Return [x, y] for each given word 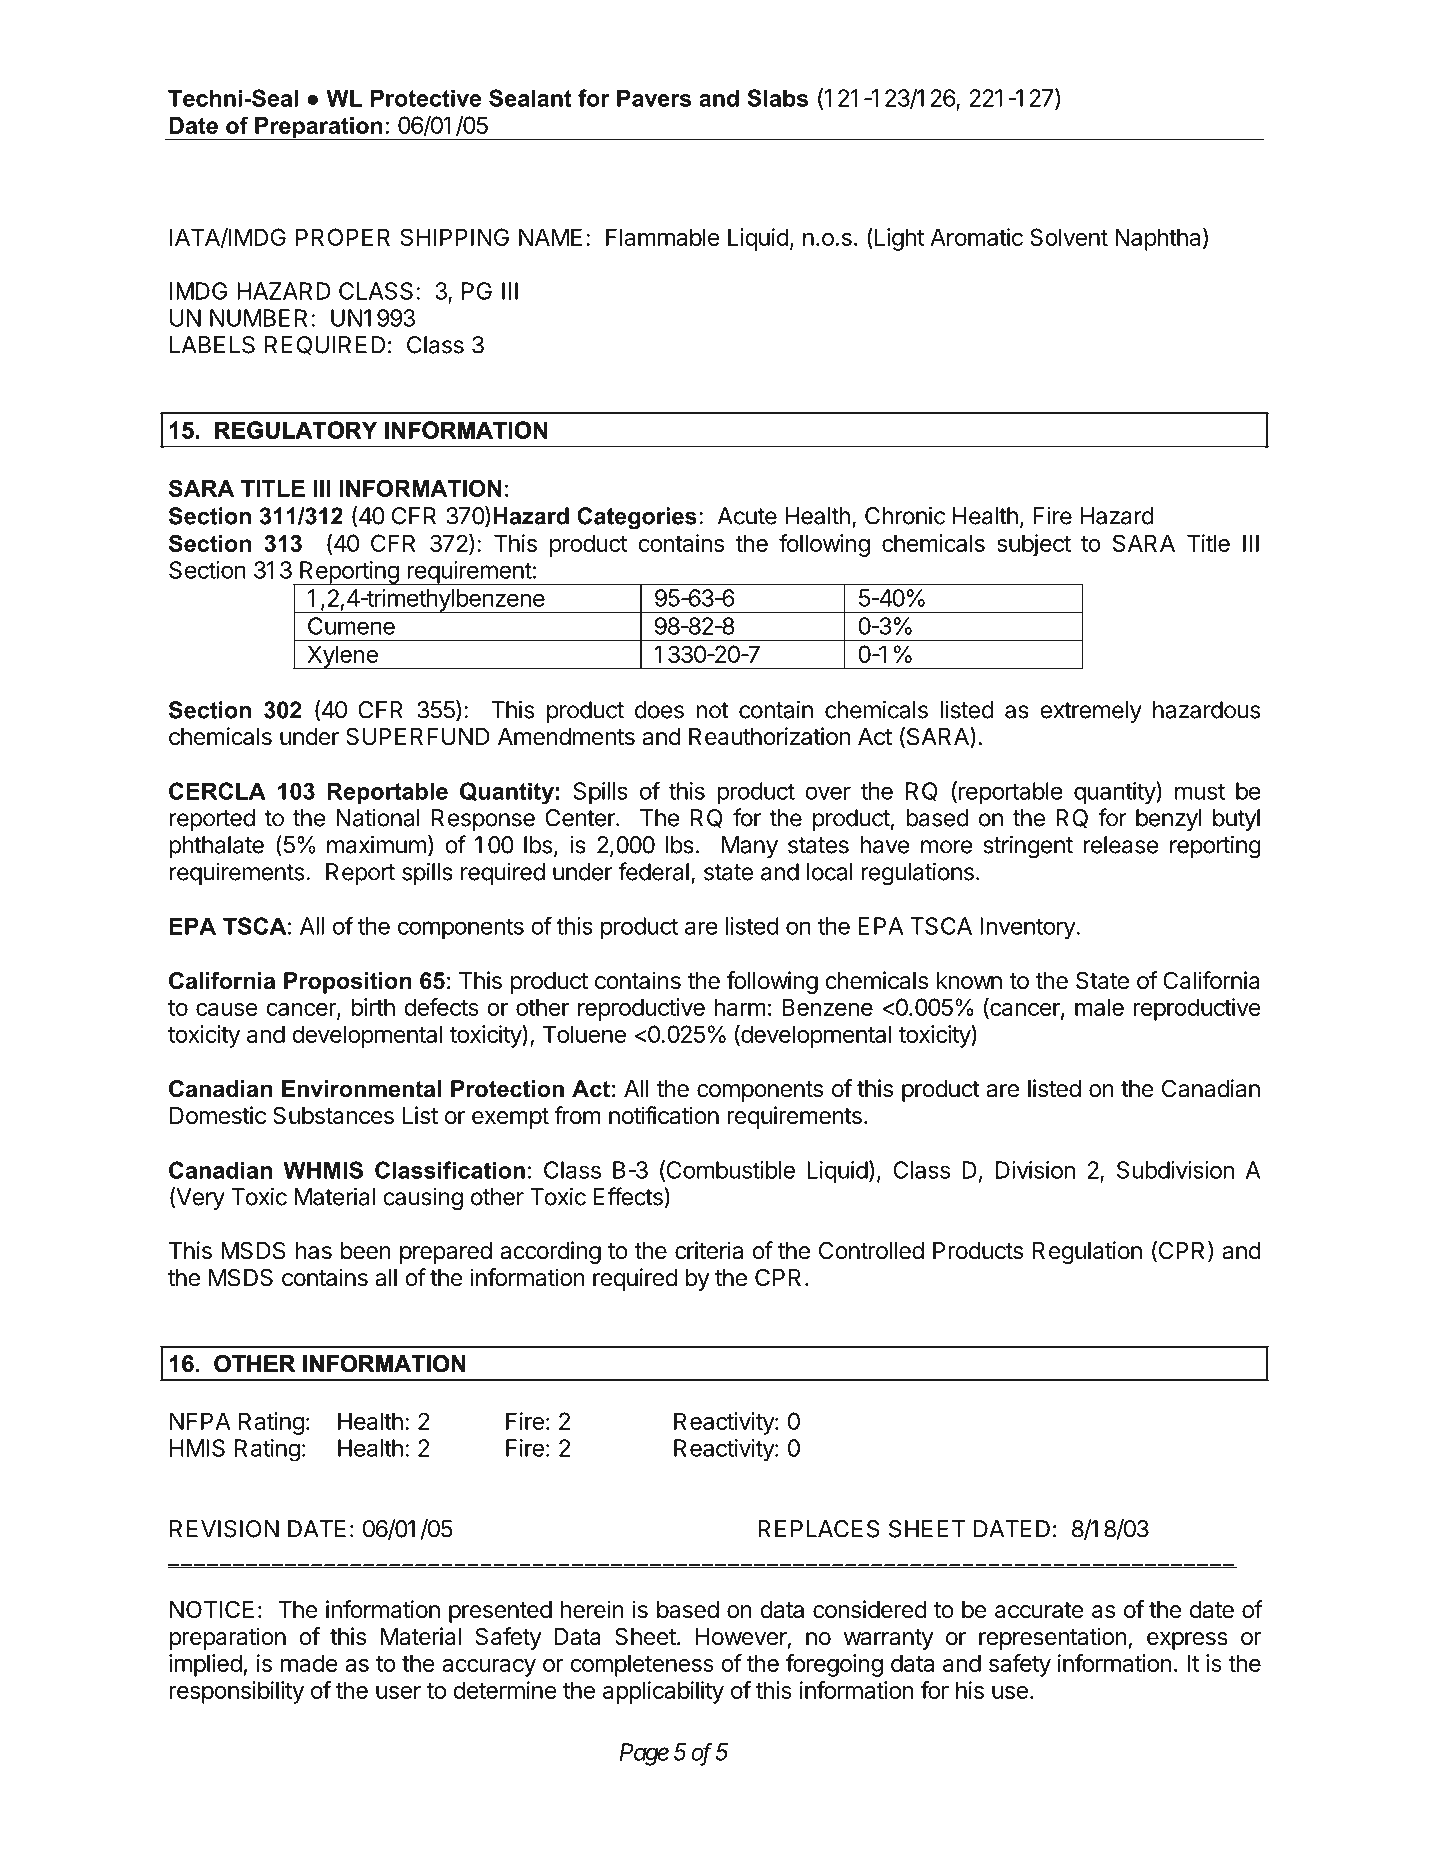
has [314, 1251]
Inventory [1028, 928]
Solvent [1069, 237]
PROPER [343, 237]
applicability [663, 1692]
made [309, 1663]
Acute [747, 516]
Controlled [871, 1250]
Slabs [777, 98]
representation [1053, 1638]
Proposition [348, 983]
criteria [709, 1250]
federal [653, 871]
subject [1034, 545]
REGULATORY [296, 430]
